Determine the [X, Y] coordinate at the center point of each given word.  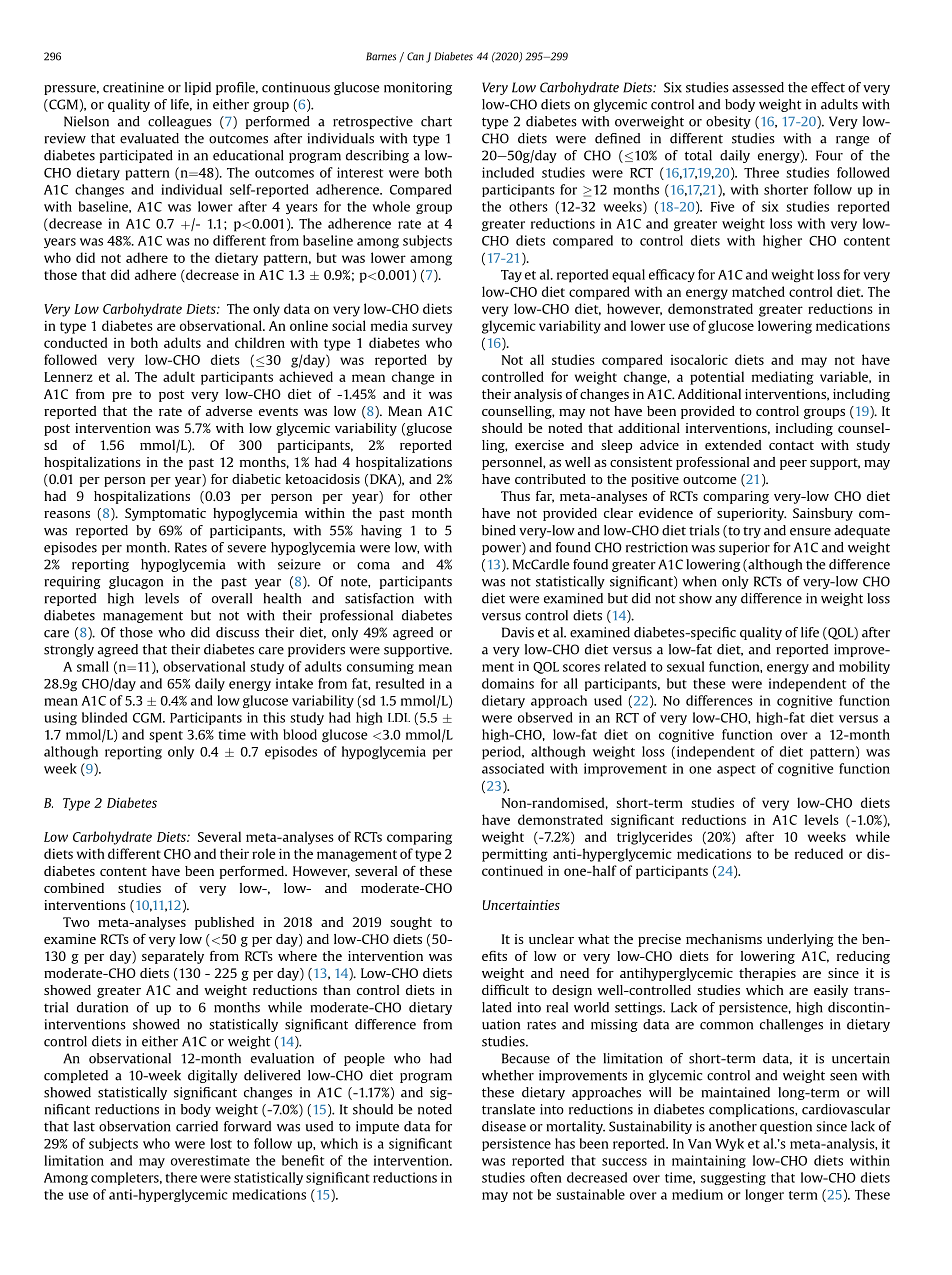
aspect [736, 771]
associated [513, 768]
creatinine [133, 87]
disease [504, 1126]
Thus [515, 496]
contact [791, 445]
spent [166, 737]
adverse [229, 411]
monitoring [418, 88]
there [181, 1177]
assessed [758, 87]
